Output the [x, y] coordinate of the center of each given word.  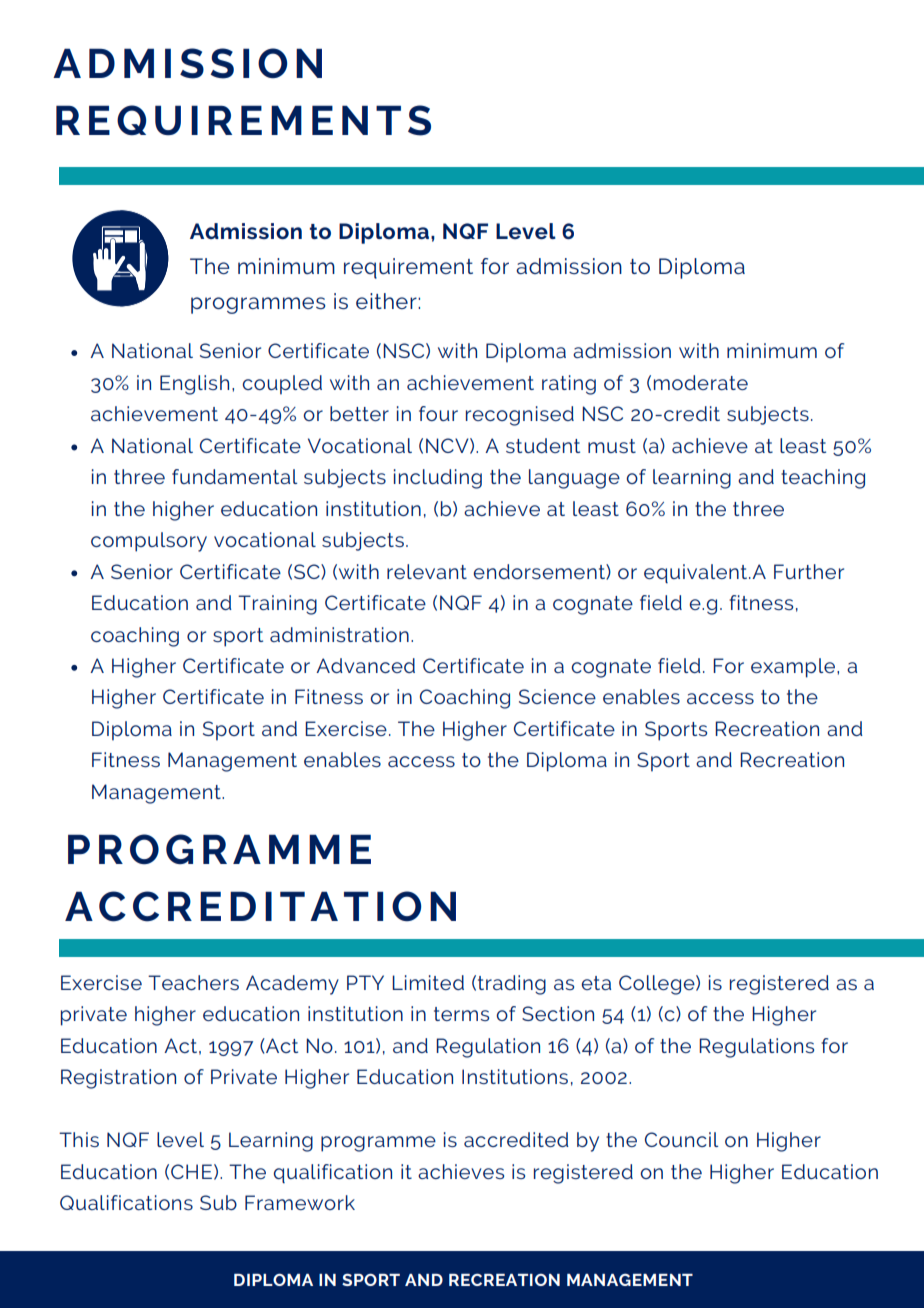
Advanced [365, 665]
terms [461, 1014]
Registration [118, 1079]
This [79, 1139]
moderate [701, 382]
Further [809, 571]
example [794, 668]
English [194, 385]
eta [596, 983]
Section [558, 1013]
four [438, 413]
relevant [427, 571]
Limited [428, 982]
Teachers [193, 982]
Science [557, 696]
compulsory [149, 542]
